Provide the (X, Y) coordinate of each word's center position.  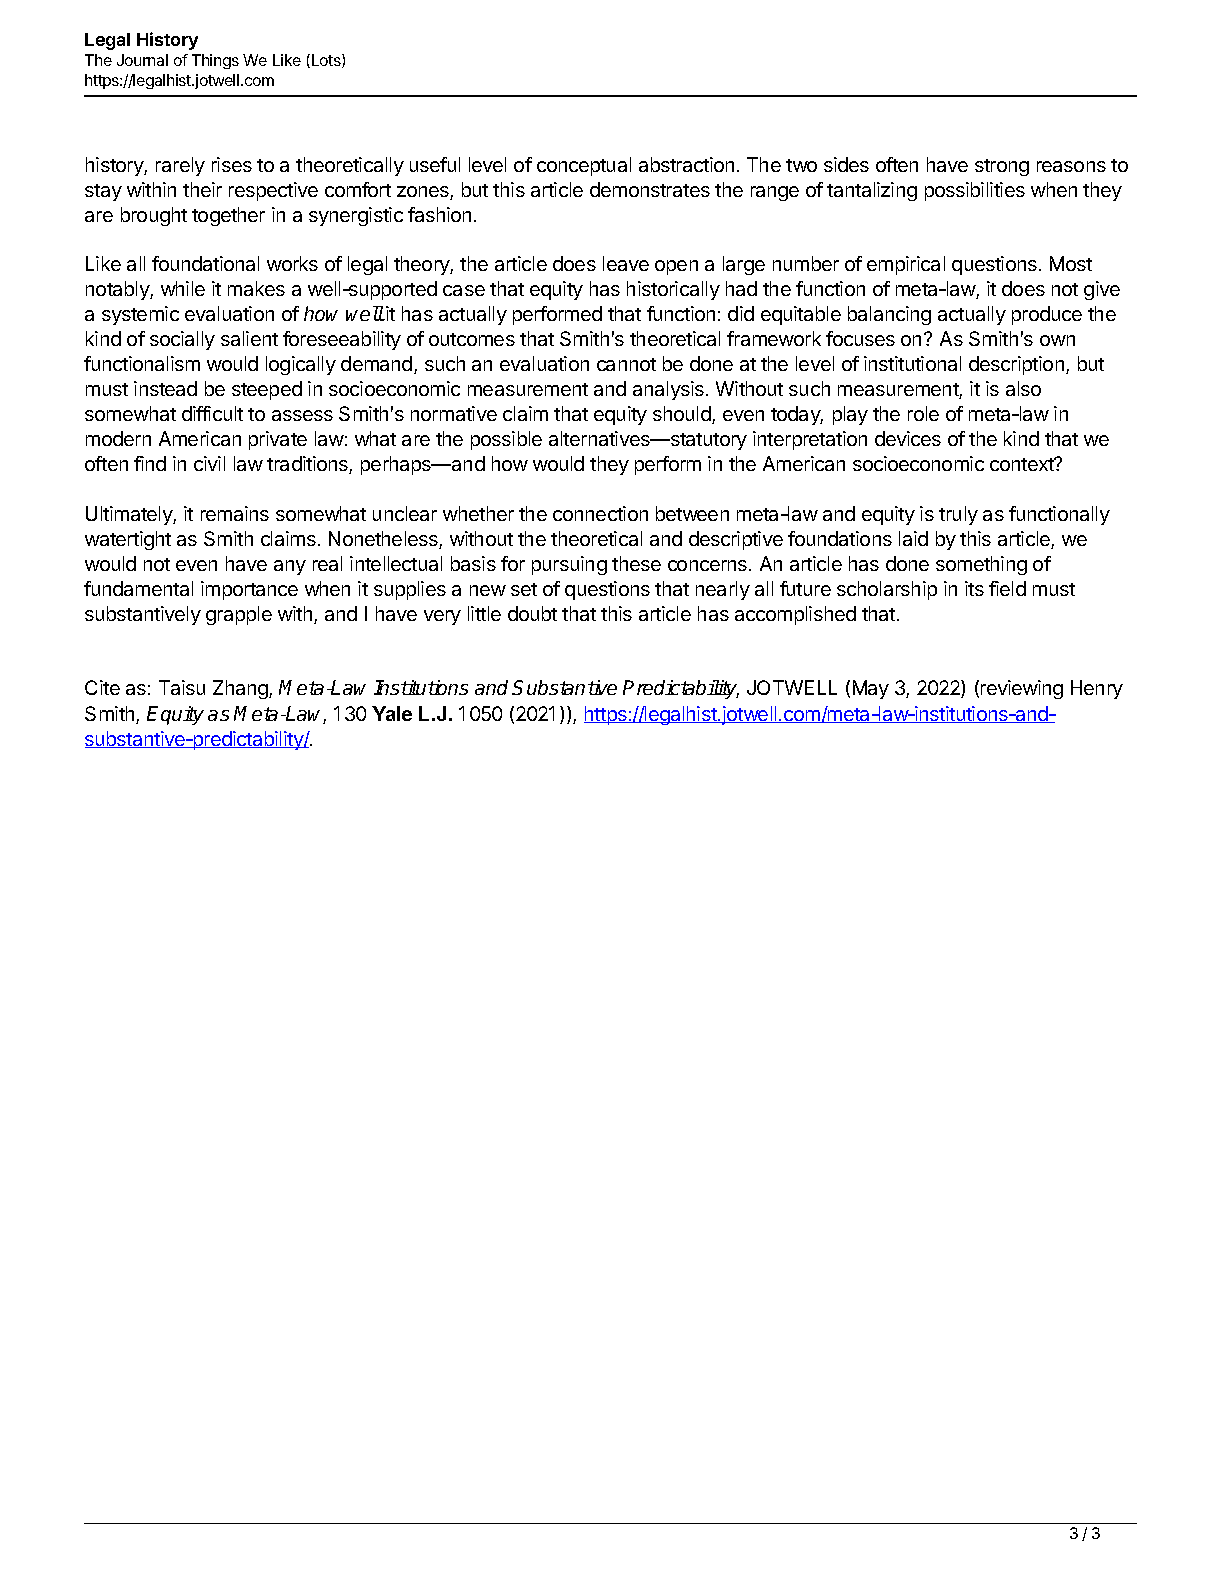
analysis (668, 390)
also (1023, 388)
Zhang (241, 689)
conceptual (584, 166)
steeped (267, 390)
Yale (392, 713)
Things (215, 61)
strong (1002, 167)
